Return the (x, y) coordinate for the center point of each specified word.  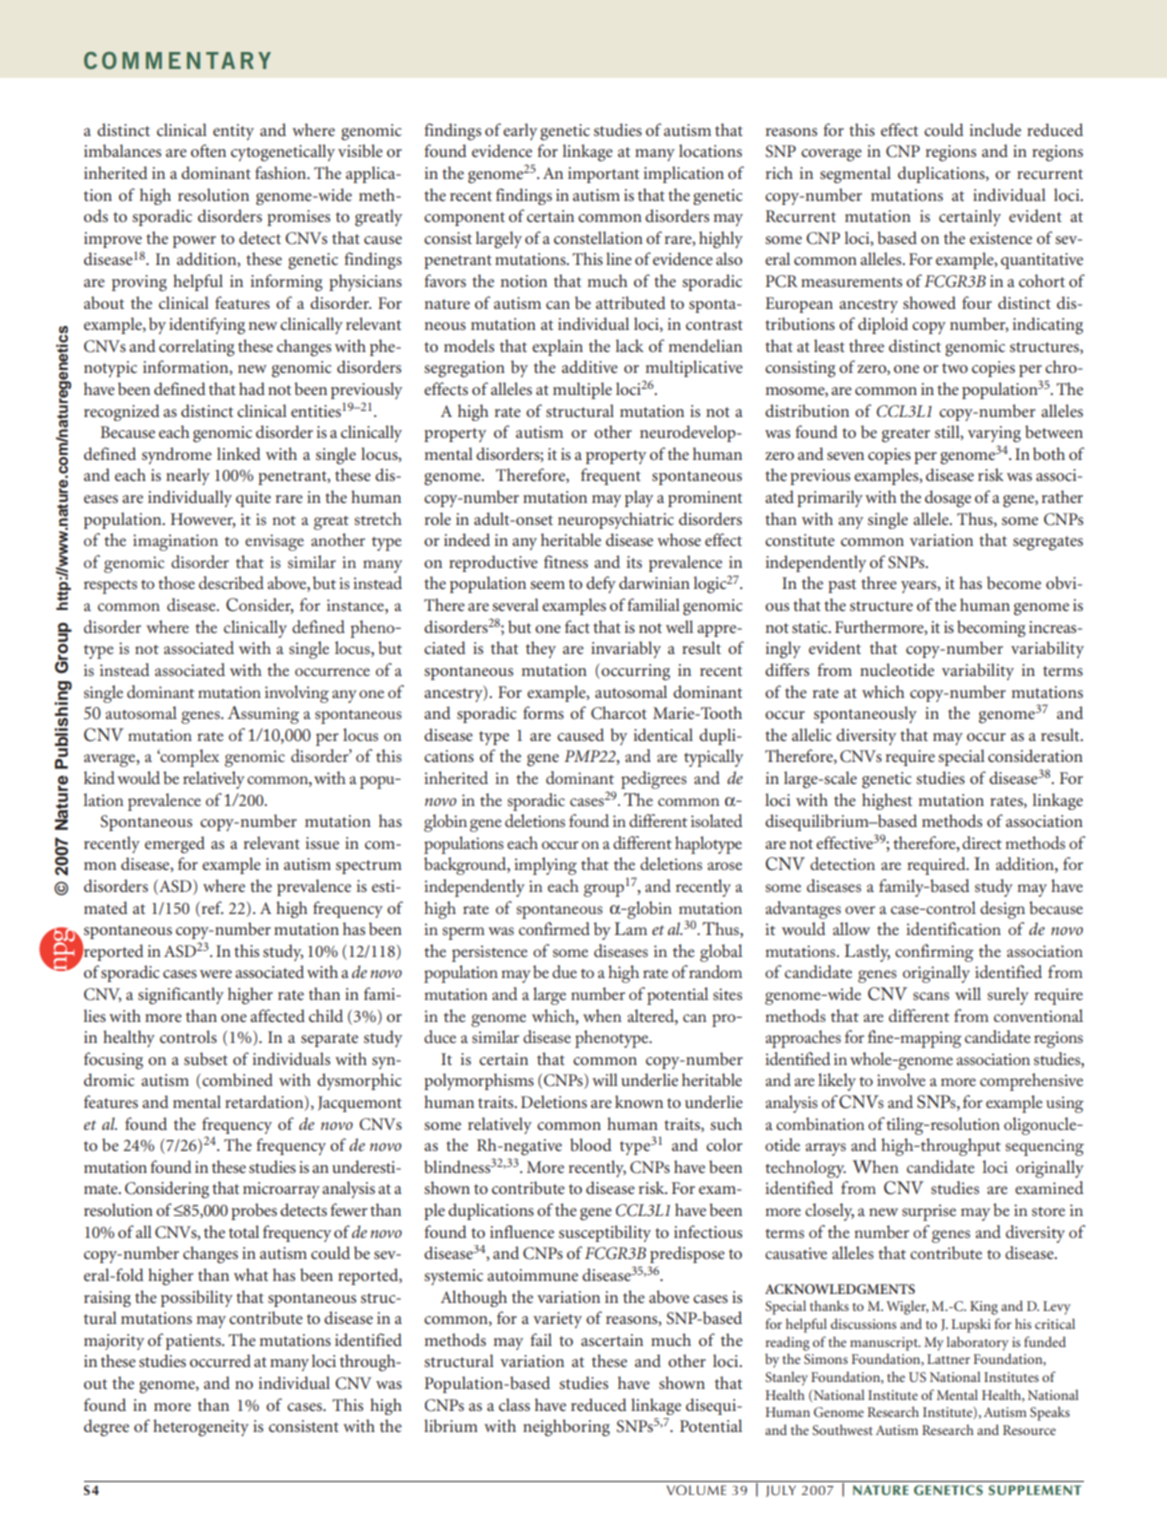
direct (982, 842)
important (603, 175)
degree (106, 1428)
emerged (175, 845)
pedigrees (654, 780)
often (208, 150)
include (995, 129)
